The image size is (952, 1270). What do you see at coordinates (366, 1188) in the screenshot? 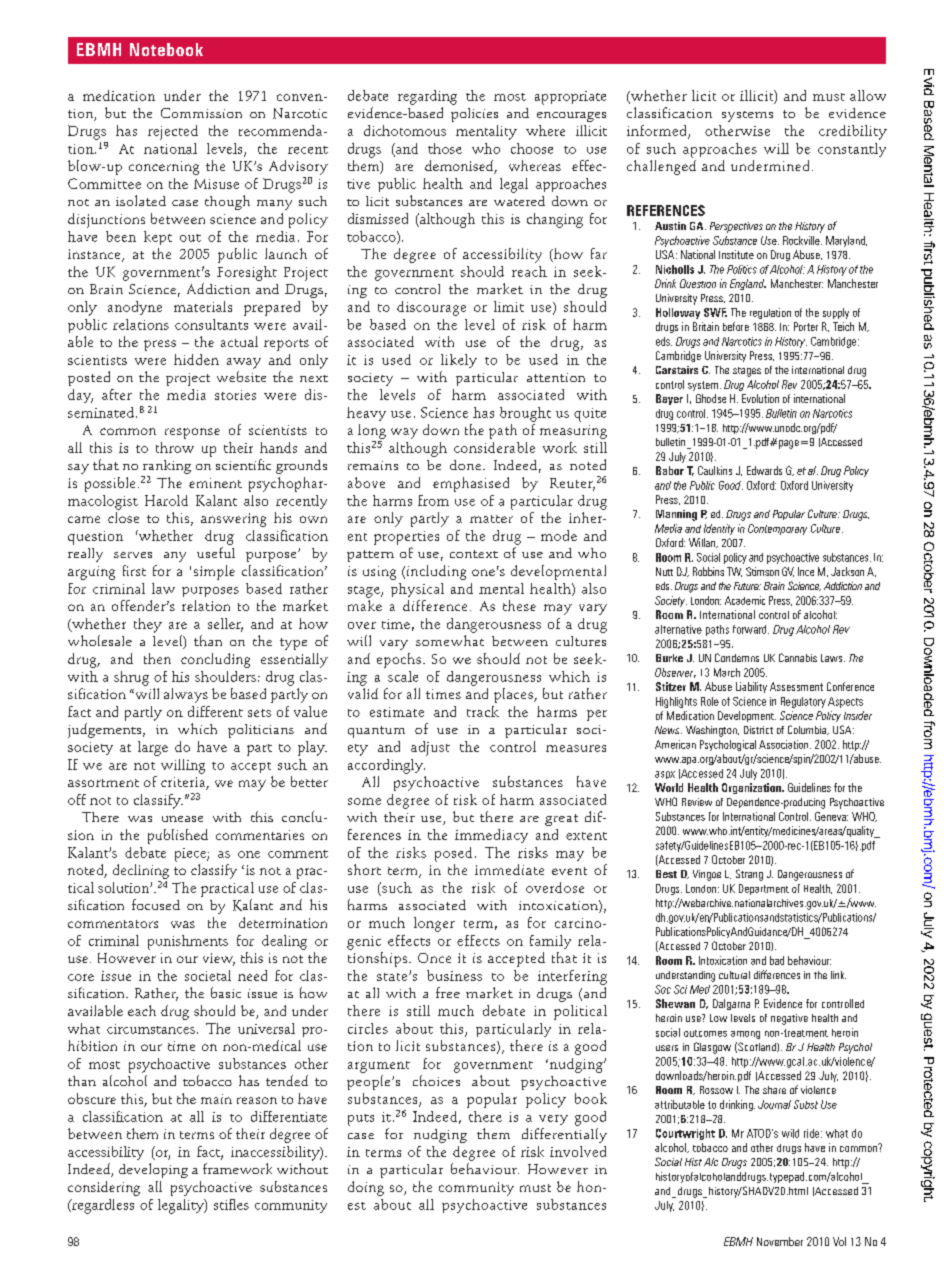
I see `doing` at bounding box center [366, 1188].
